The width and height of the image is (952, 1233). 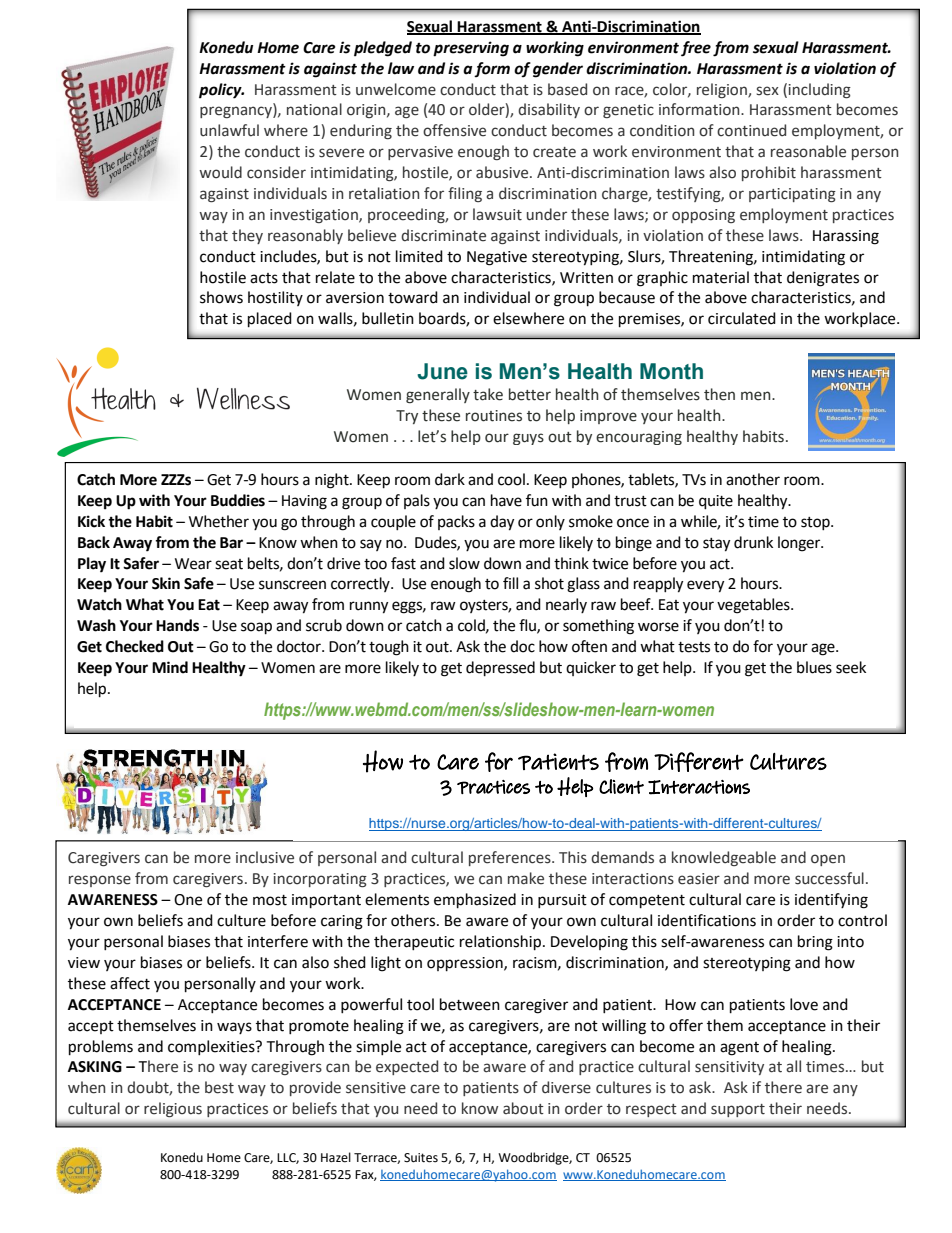 I want to click on support, so click(x=738, y=1110).
